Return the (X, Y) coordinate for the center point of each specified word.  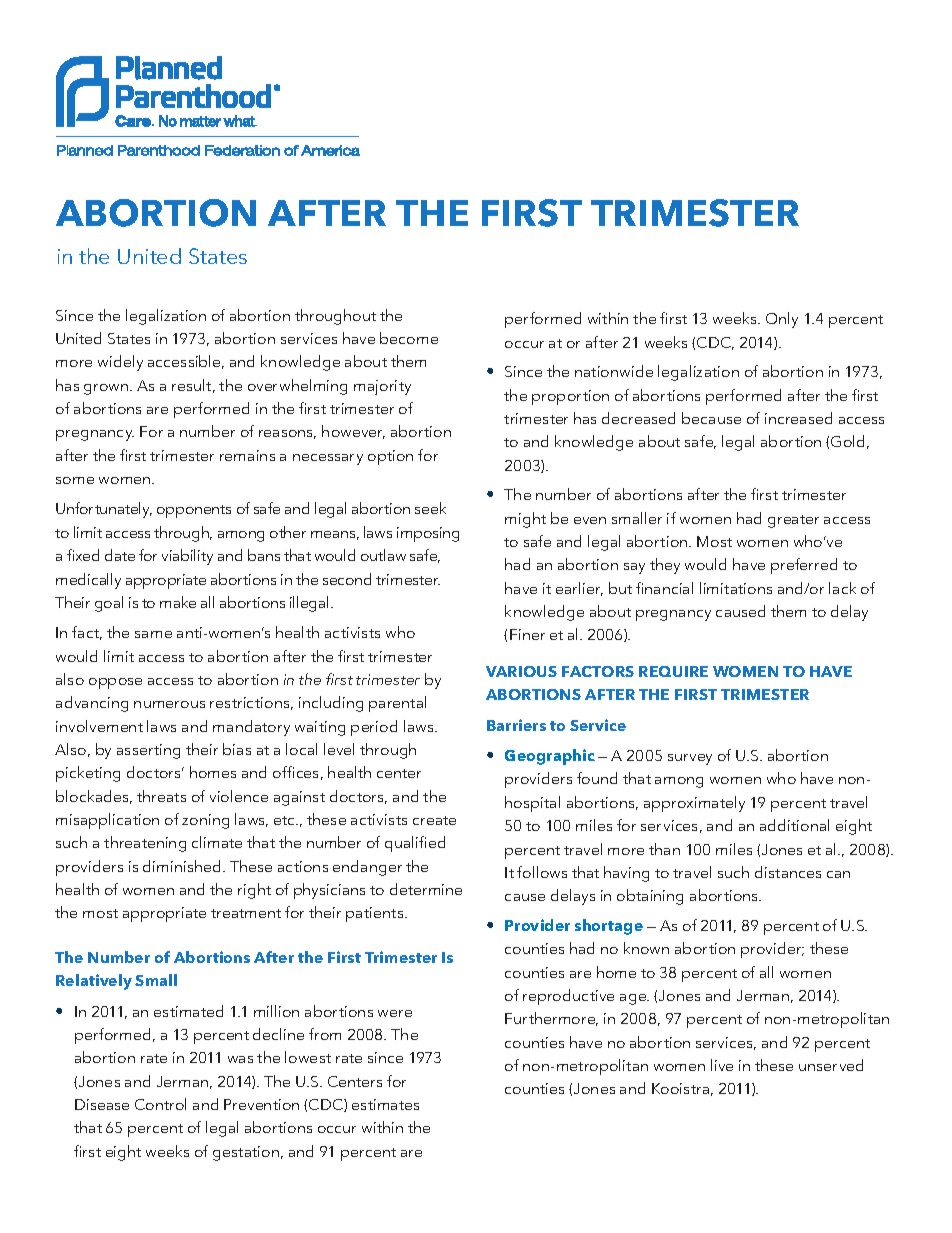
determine (426, 889)
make (178, 602)
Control (160, 1104)
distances (788, 872)
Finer (527, 634)
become (409, 338)
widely (120, 363)
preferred (804, 566)
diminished (181, 866)
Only (782, 320)
